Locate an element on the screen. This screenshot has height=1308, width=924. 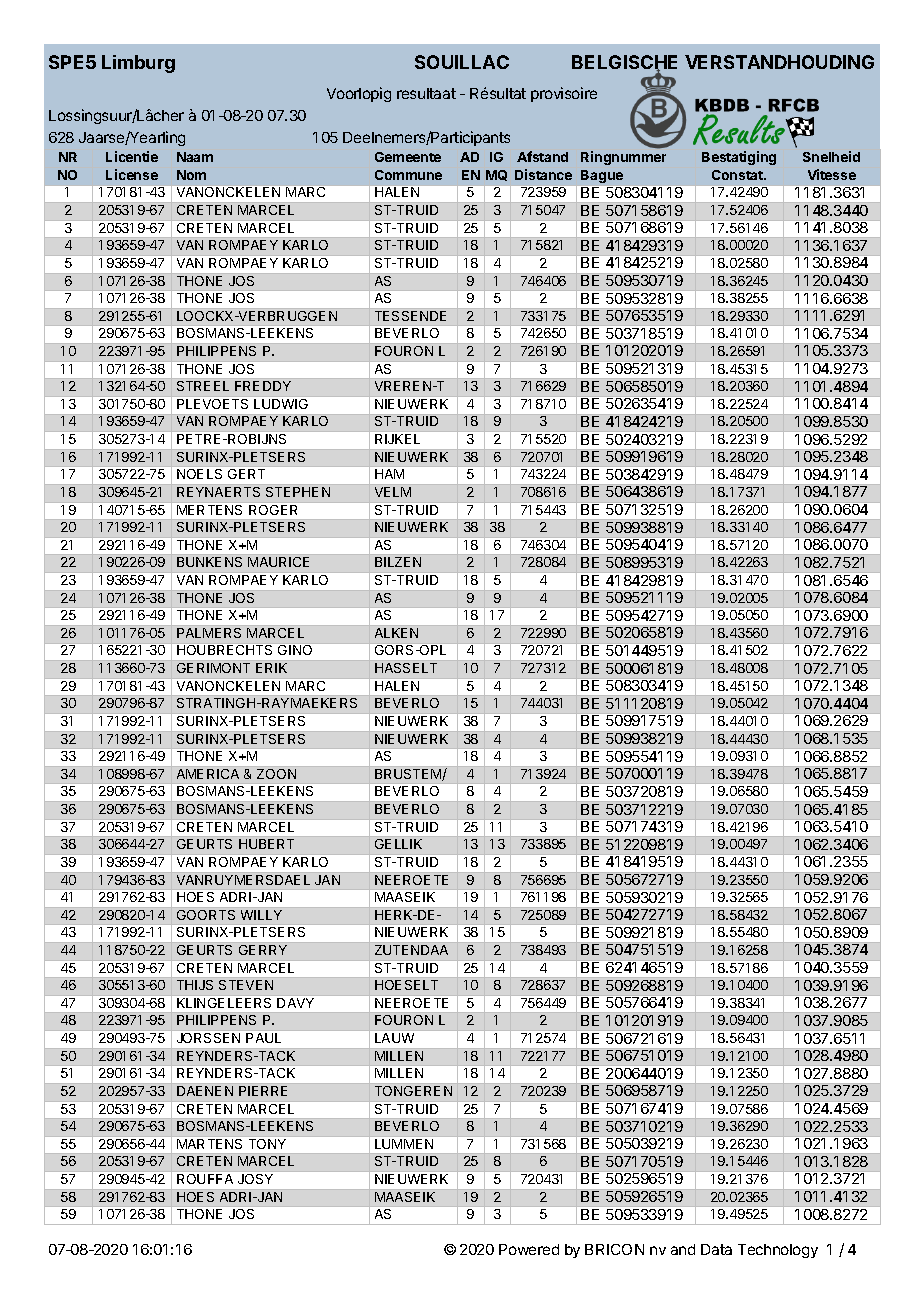
Distance is located at coordinates (543, 174).
